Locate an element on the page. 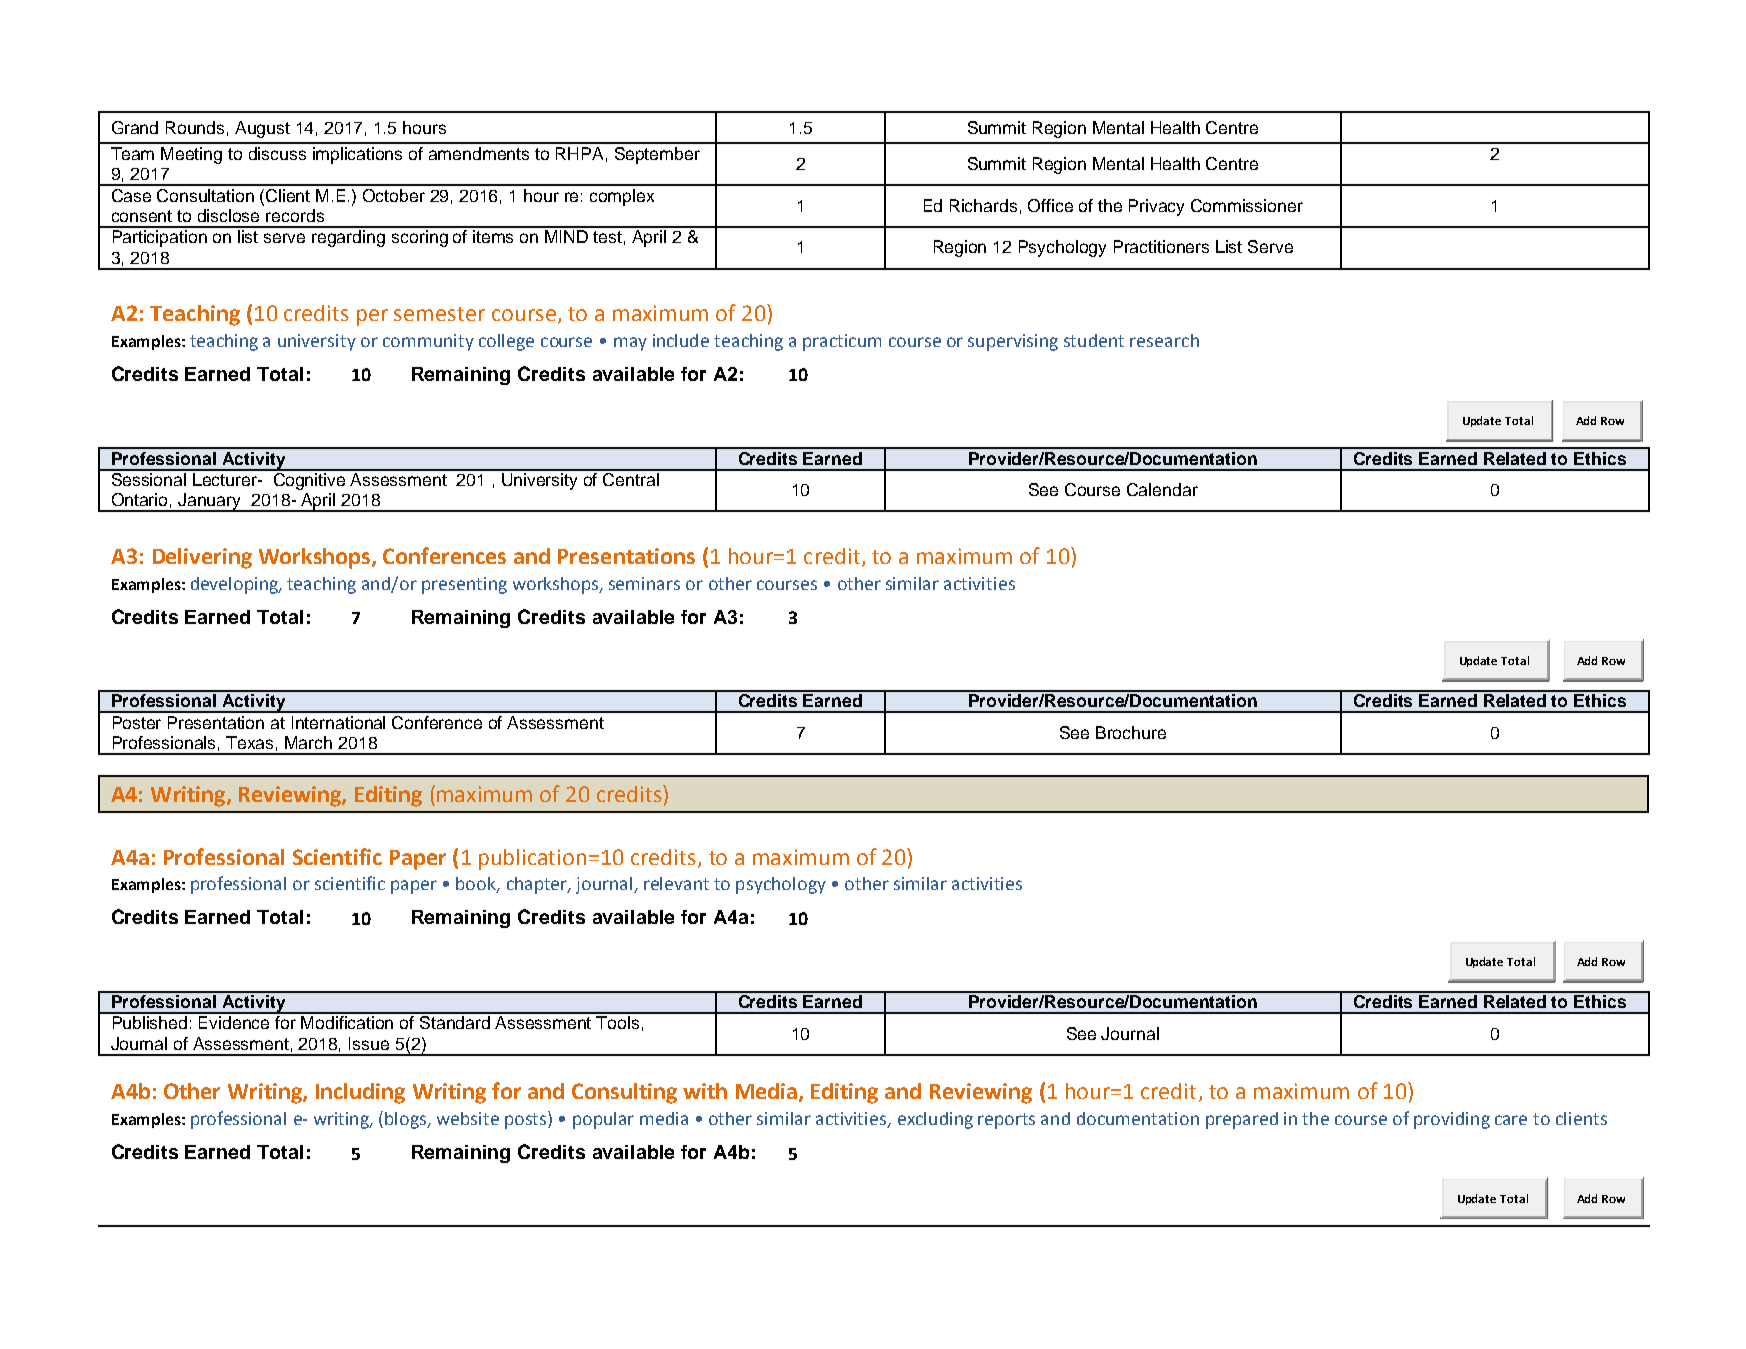 The height and width of the image is (1349, 1746). prepared is located at coordinates (1242, 1120).
